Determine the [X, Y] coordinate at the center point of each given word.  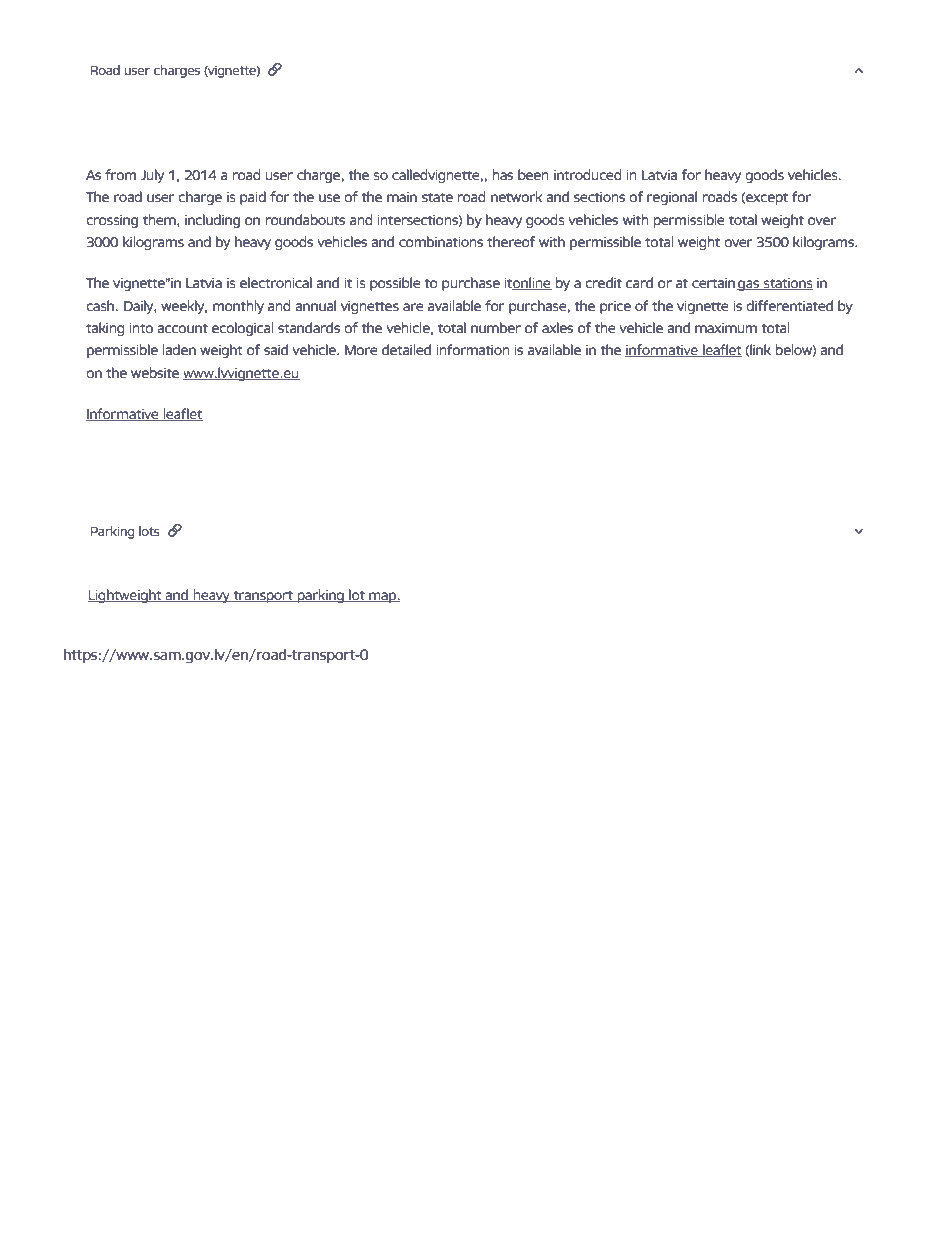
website [155, 372]
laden [179, 349]
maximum [726, 328]
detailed [406, 349]
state [437, 197]
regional [672, 198]
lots [149, 531]
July [152, 176]
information [473, 349]
